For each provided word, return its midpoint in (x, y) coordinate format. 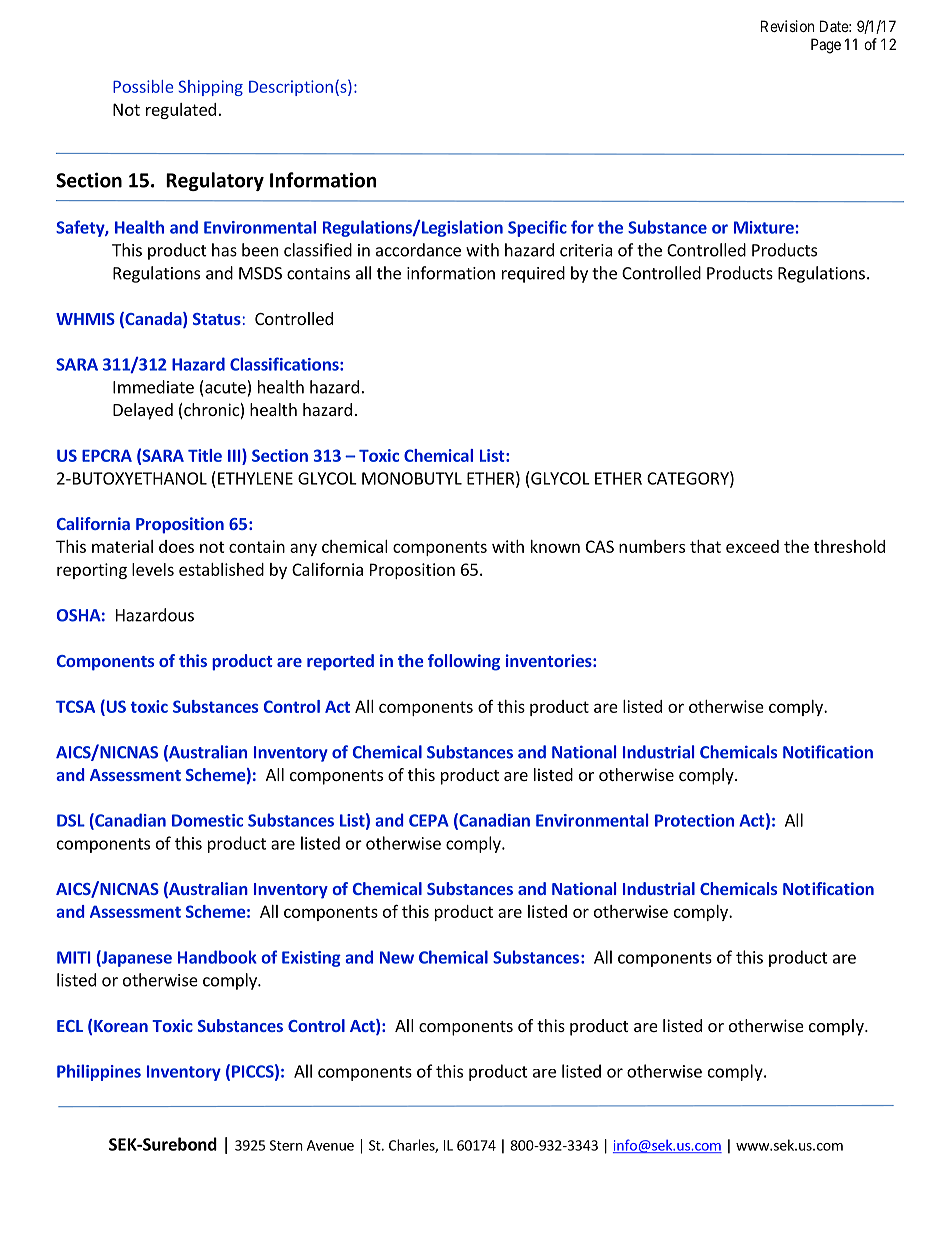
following (464, 662)
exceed (752, 546)
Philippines (99, 1072)
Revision (787, 26)
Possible (143, 86)
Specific (537, 228)
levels (153, 569)
